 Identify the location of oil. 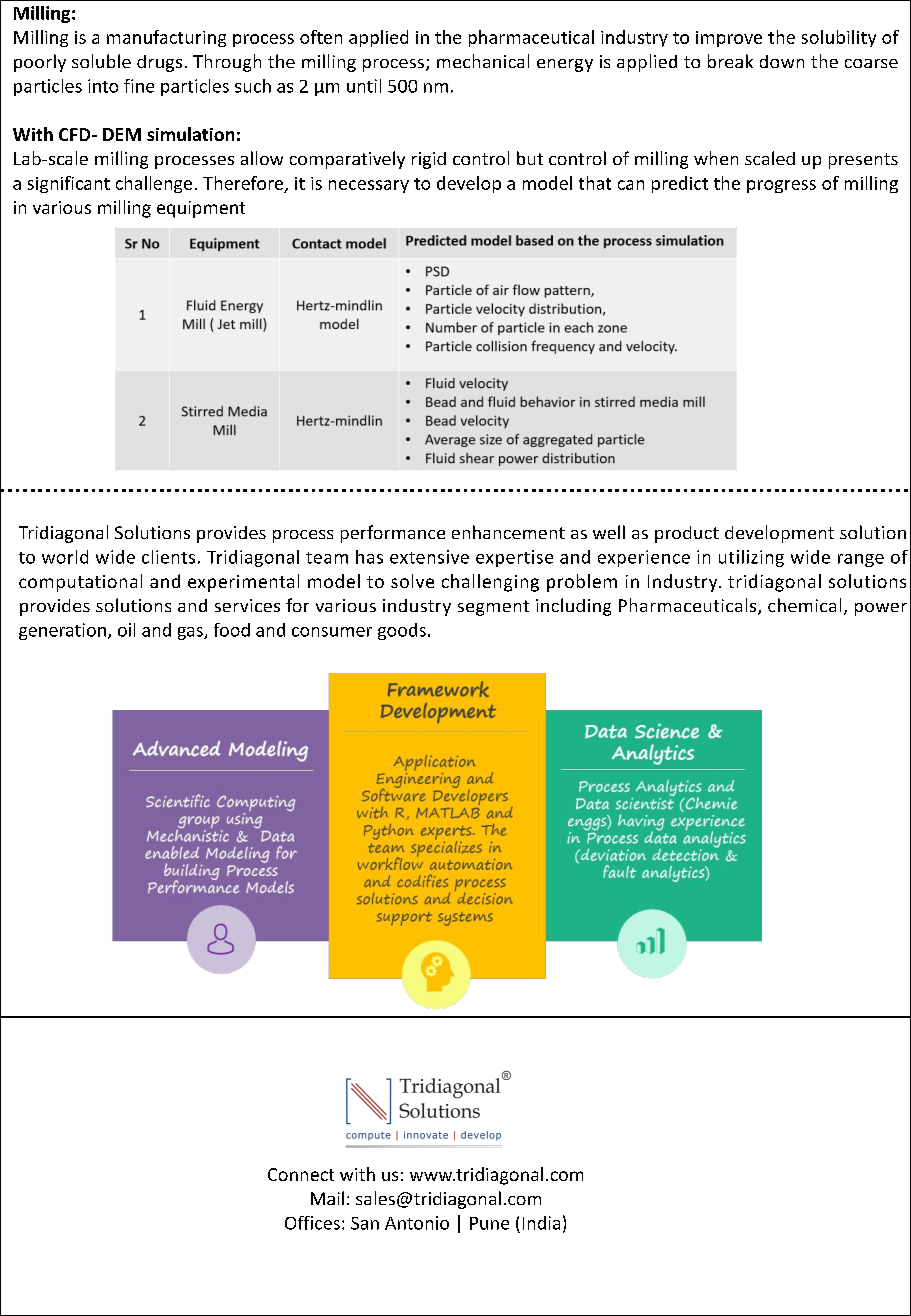
(126, 630).
